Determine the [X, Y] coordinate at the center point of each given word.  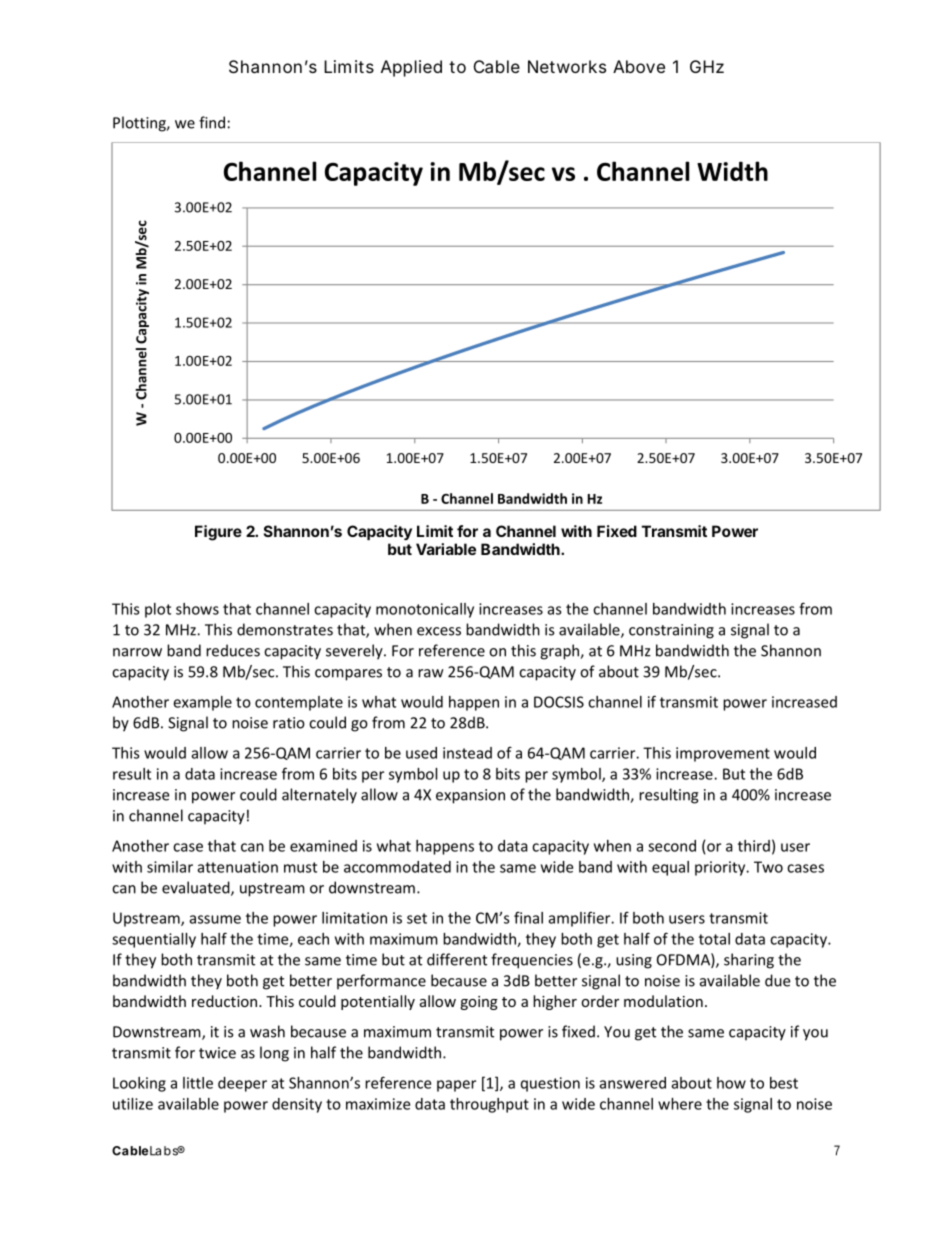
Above [639, 66]
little [198, 1083]
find [212, 122]
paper [456, 1086]
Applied [411, 68]
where [680, 1104]
